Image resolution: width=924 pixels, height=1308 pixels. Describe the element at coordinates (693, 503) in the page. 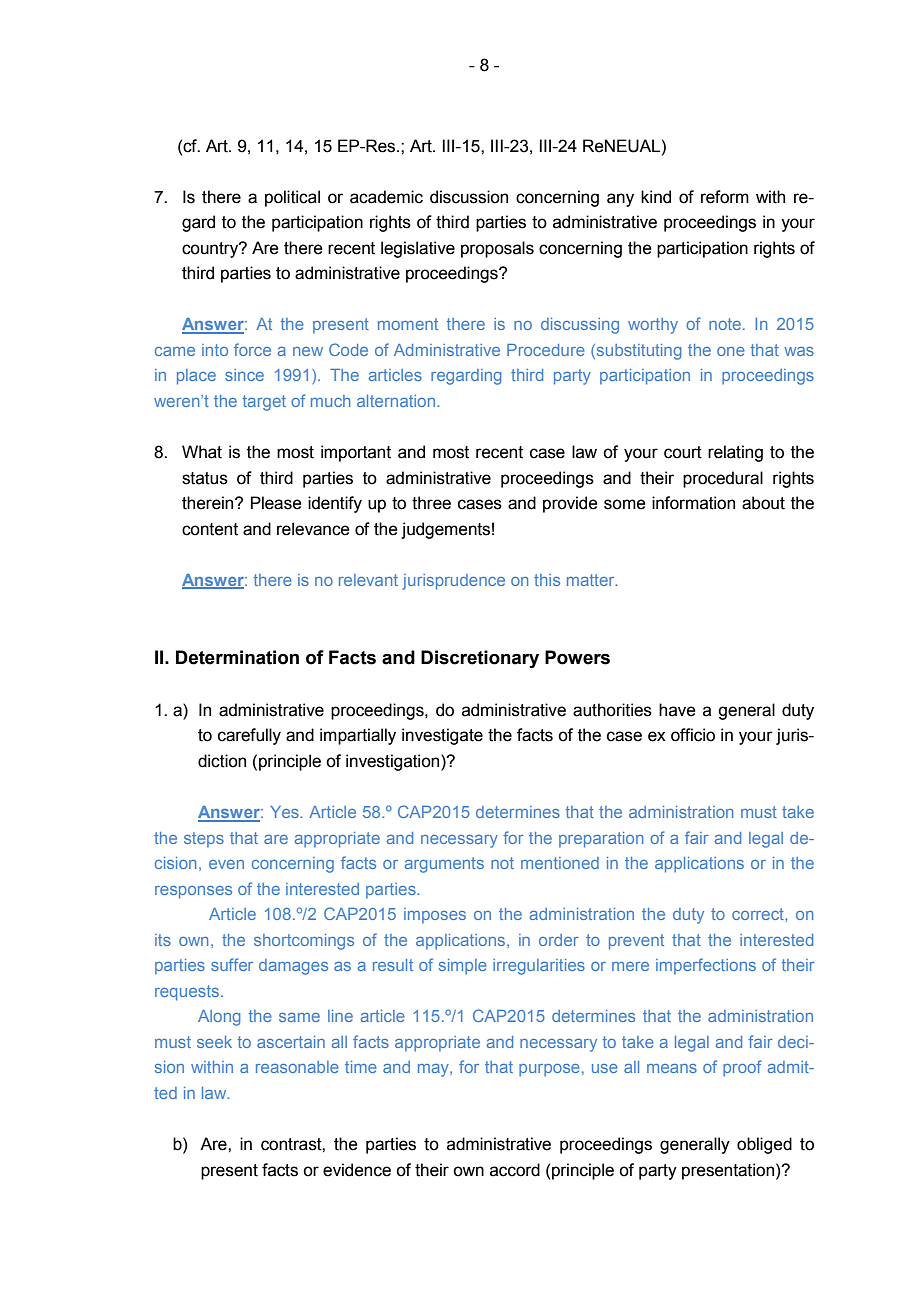

I see `information` at that location.
